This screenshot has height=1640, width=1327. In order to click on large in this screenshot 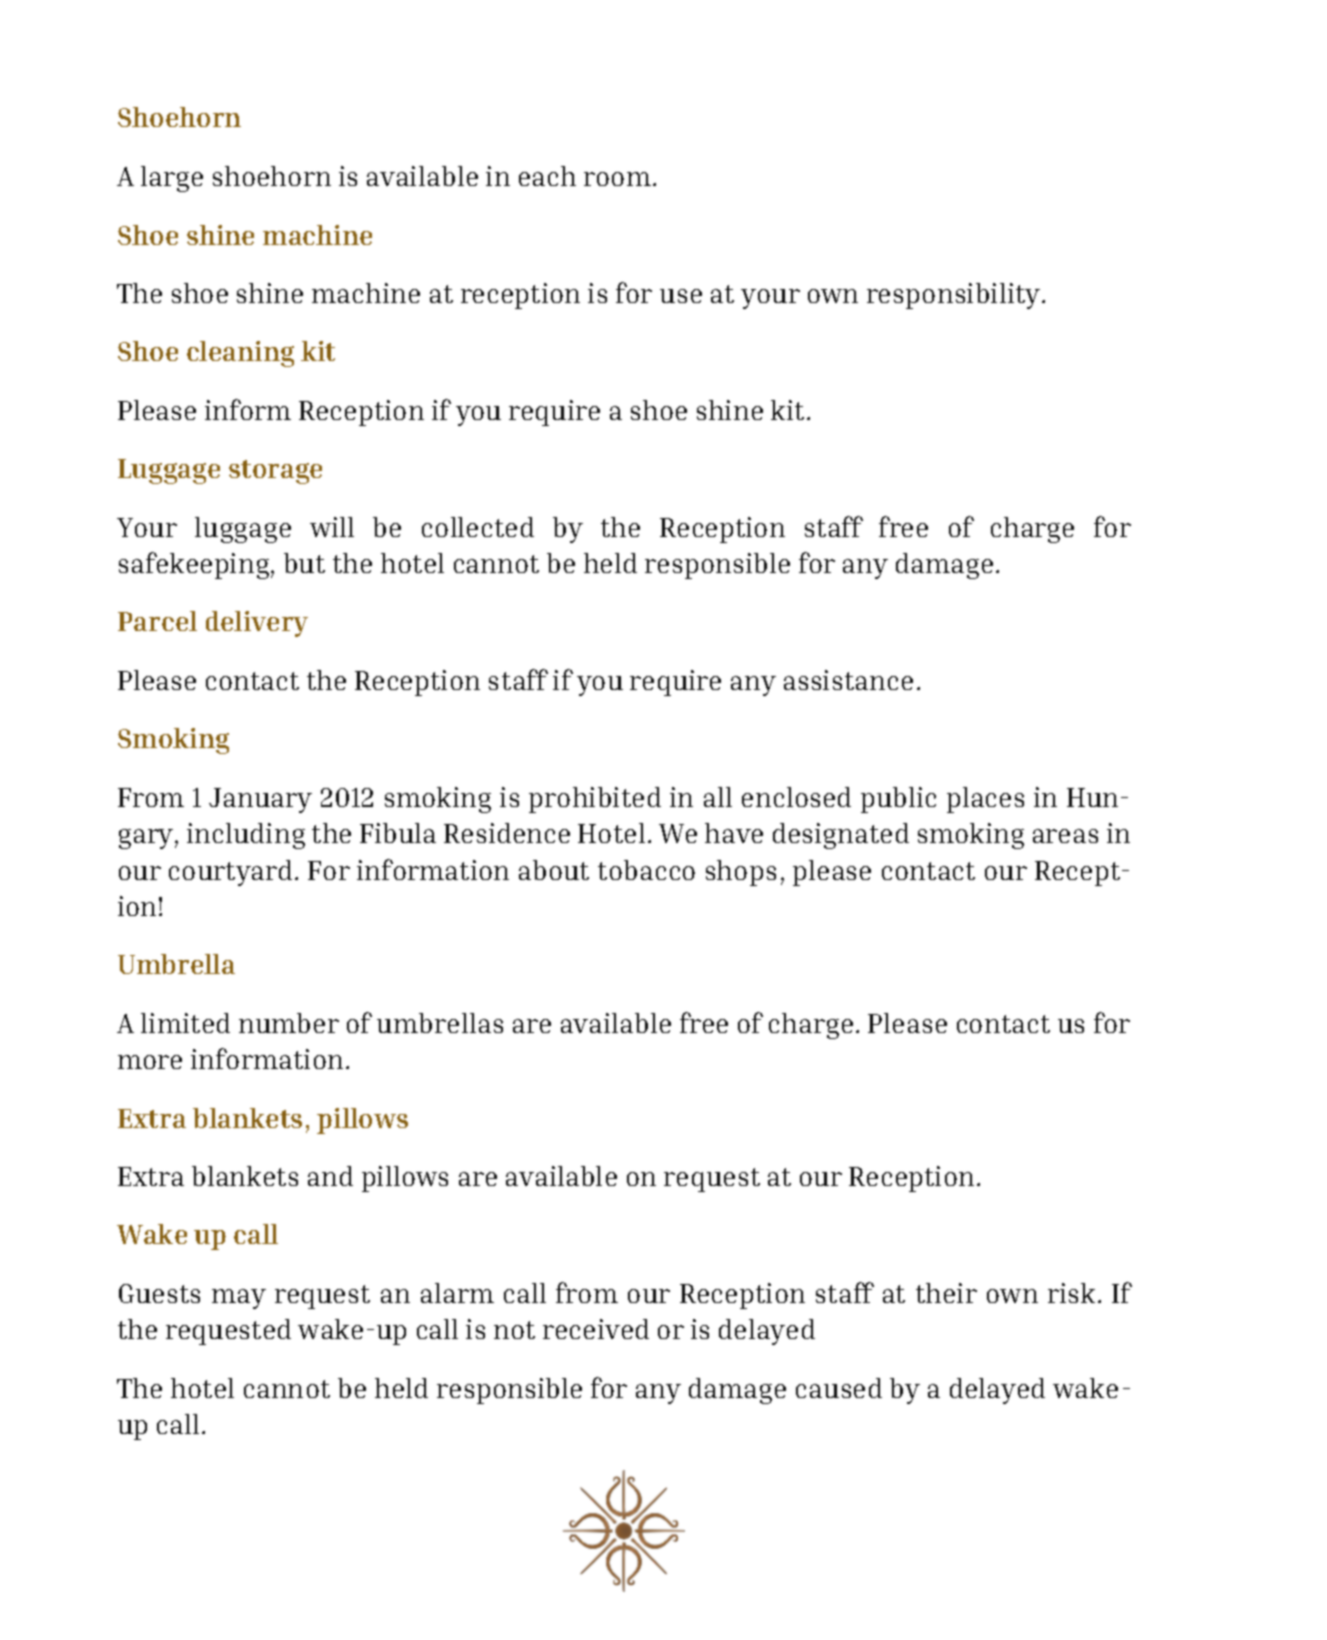, I will do `click(172, 179)`.
